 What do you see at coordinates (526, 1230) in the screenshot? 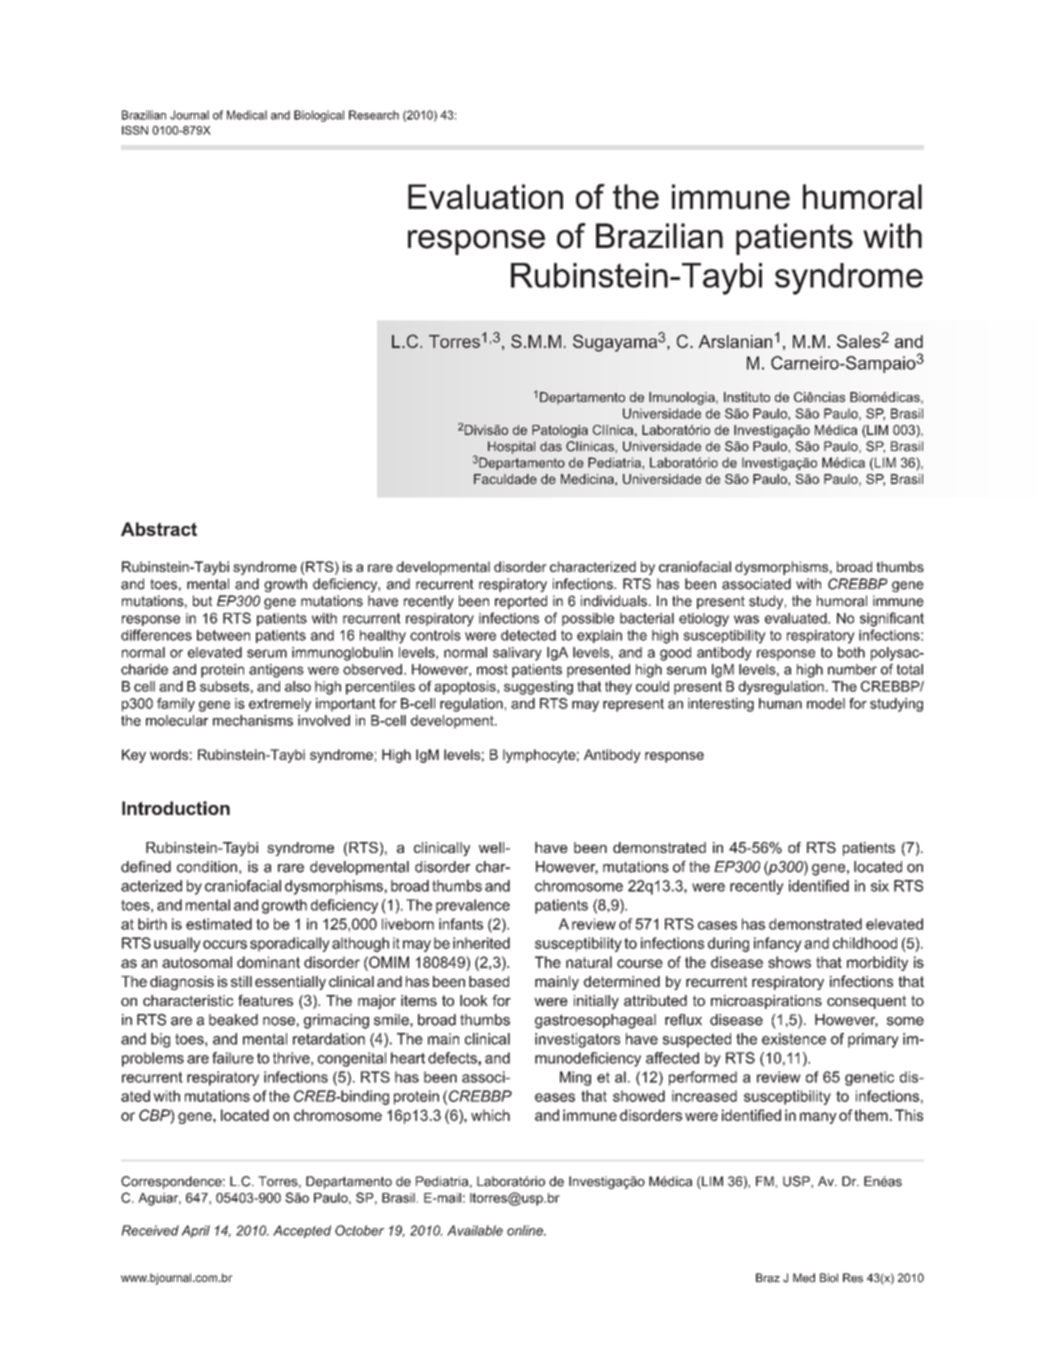
I see `online` at bounding box center [526, 1230].
